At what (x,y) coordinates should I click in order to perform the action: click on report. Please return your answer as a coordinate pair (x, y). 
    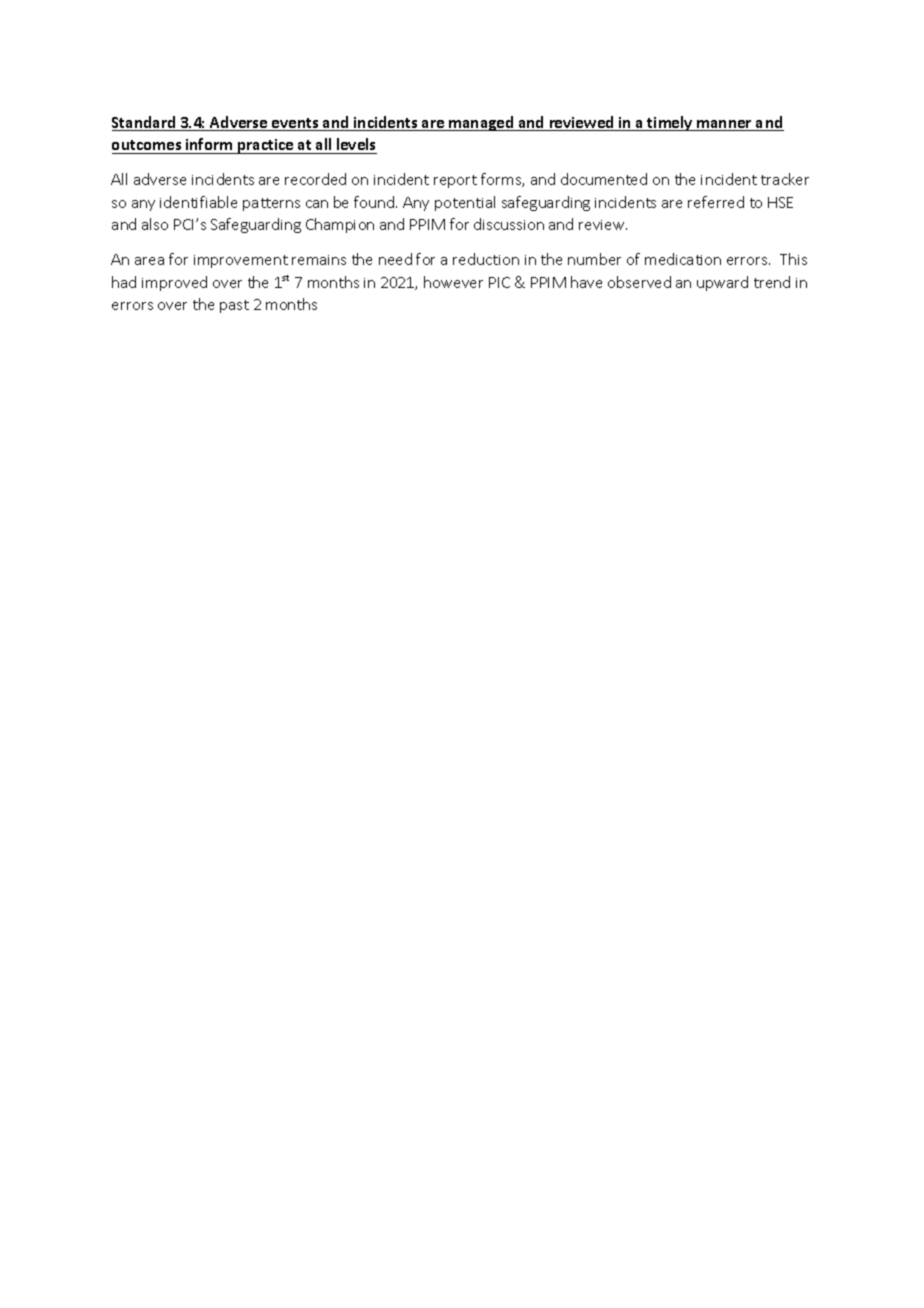
    Looking at the image, I should click on (455, 181).
